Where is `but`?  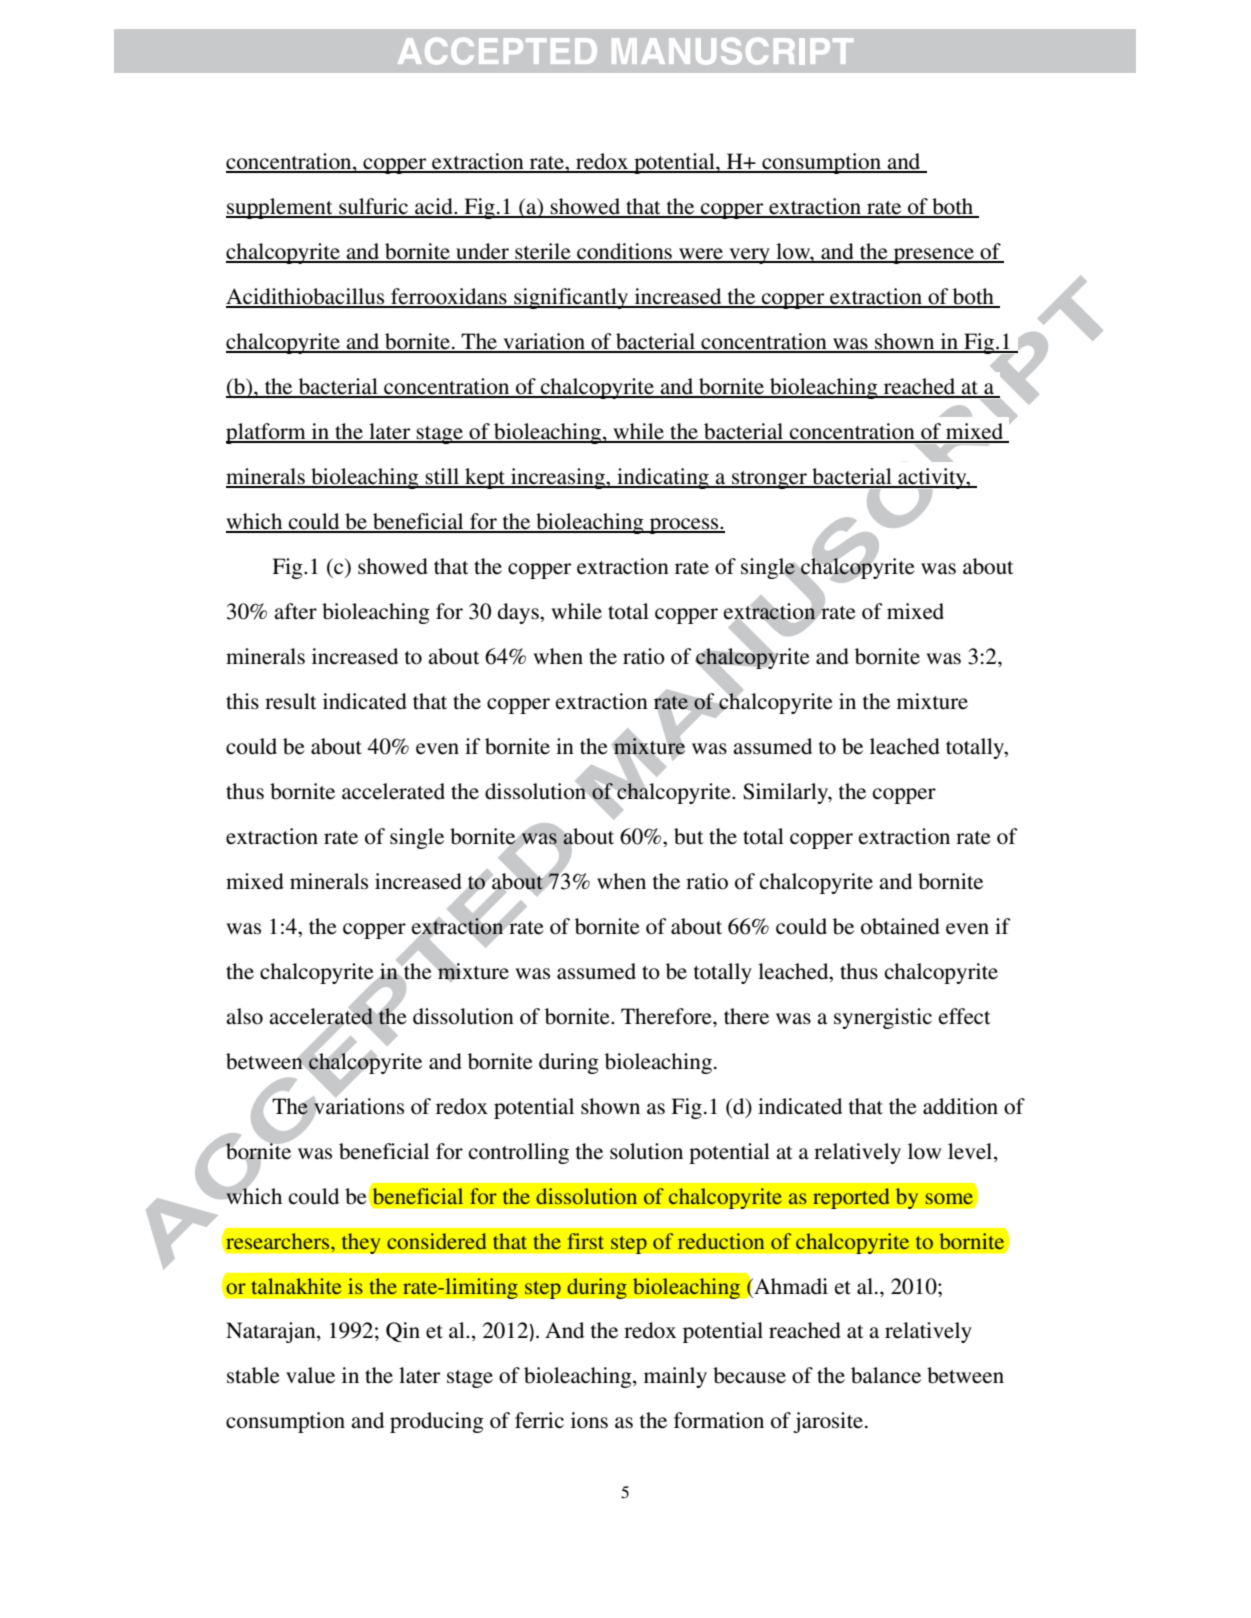 but is located at coordinates (689, 836).
